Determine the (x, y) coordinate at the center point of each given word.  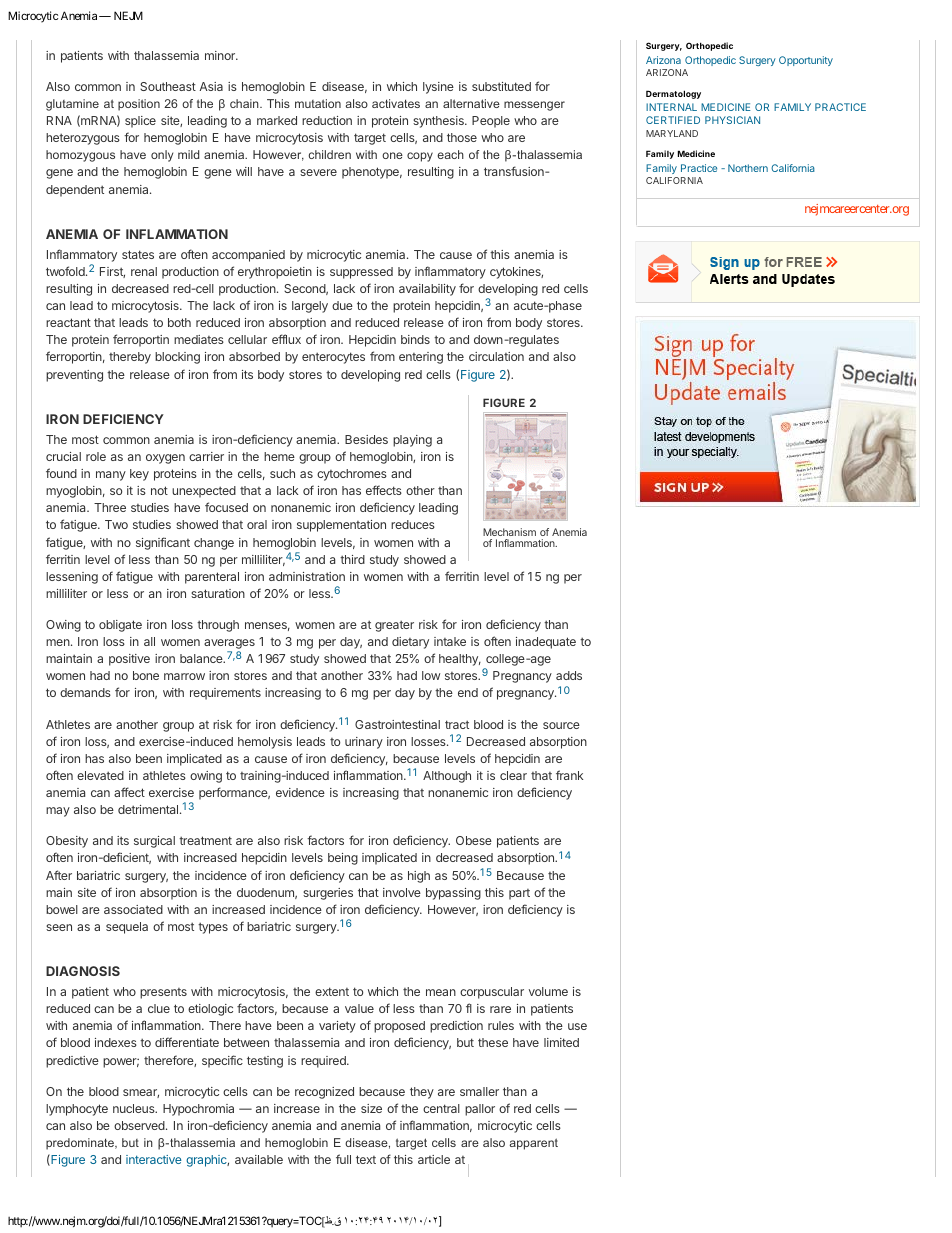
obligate (120, 626)
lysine (438, 88)
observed (140, 1125)
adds (569, 675)
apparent (533, 1144)
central (441, 1108)
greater (394, 626)
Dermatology (673, 94)
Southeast (168, 86)
